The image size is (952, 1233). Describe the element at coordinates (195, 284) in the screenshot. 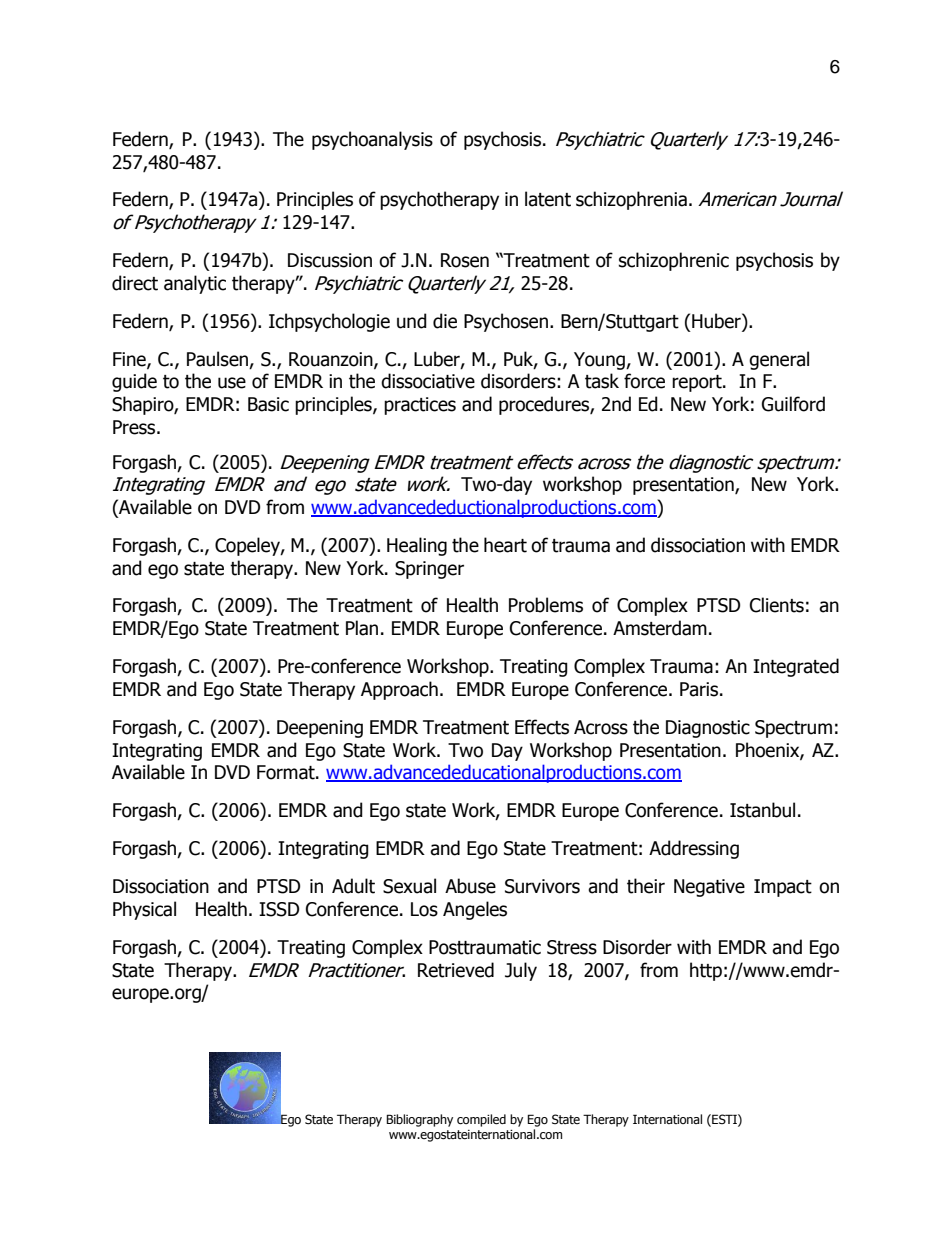

I see `analytic` at that location.
